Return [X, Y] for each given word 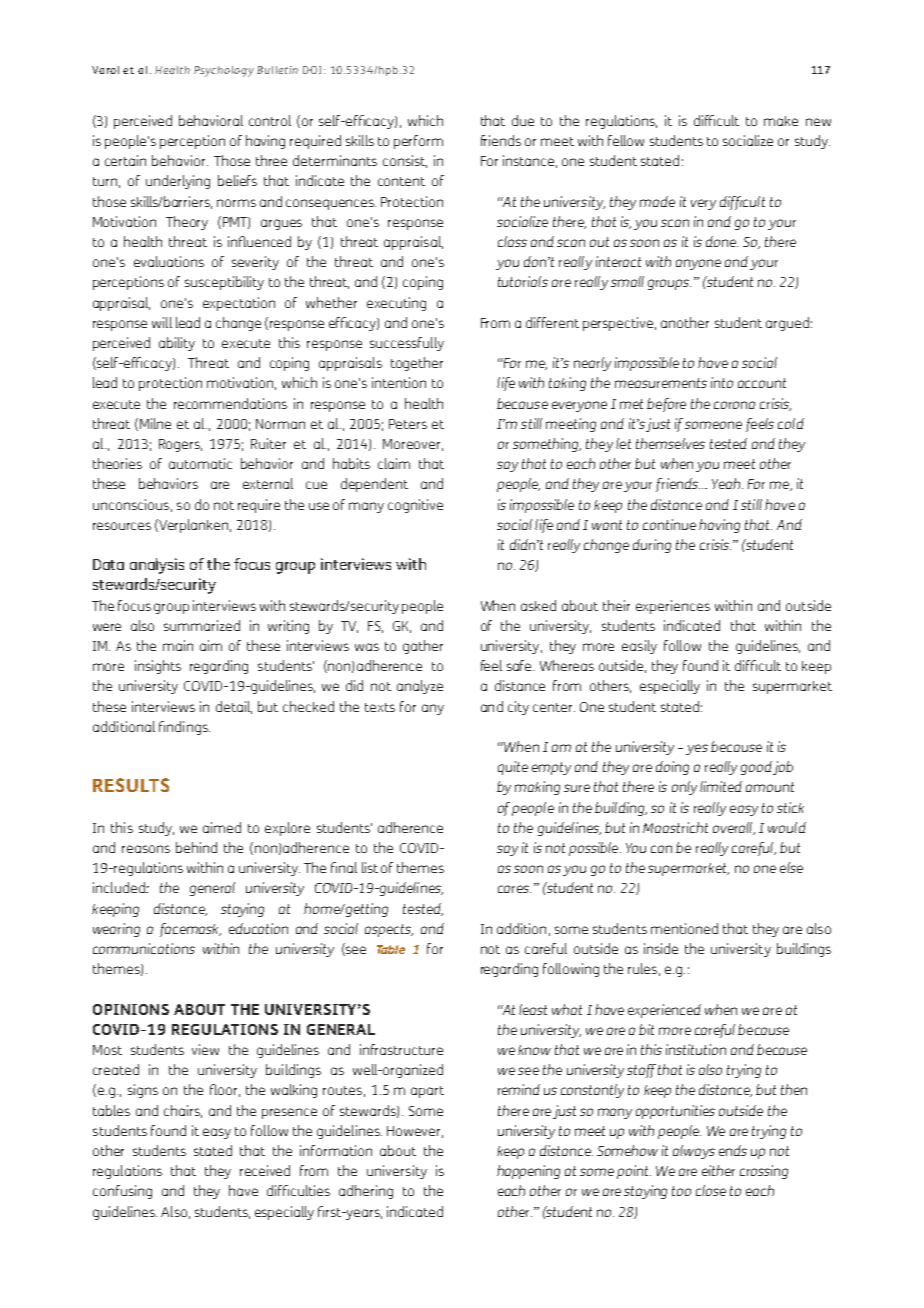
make [781, 121]
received [265, 1170]
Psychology [224, 71]
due [523, 120]
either [718, 1170]
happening [528, 1172]
